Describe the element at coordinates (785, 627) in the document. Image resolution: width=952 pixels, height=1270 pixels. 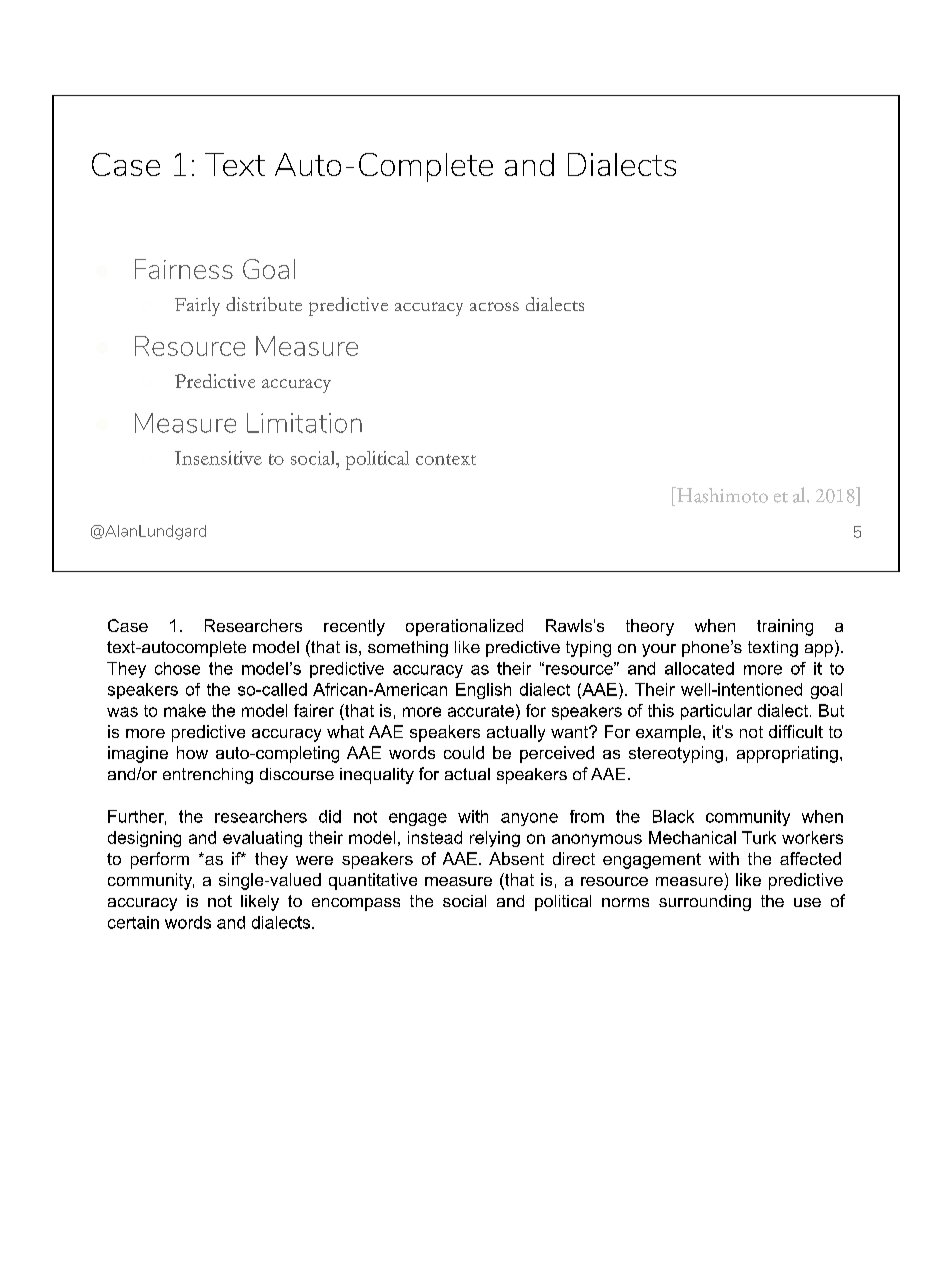
I see `training` at that location.
